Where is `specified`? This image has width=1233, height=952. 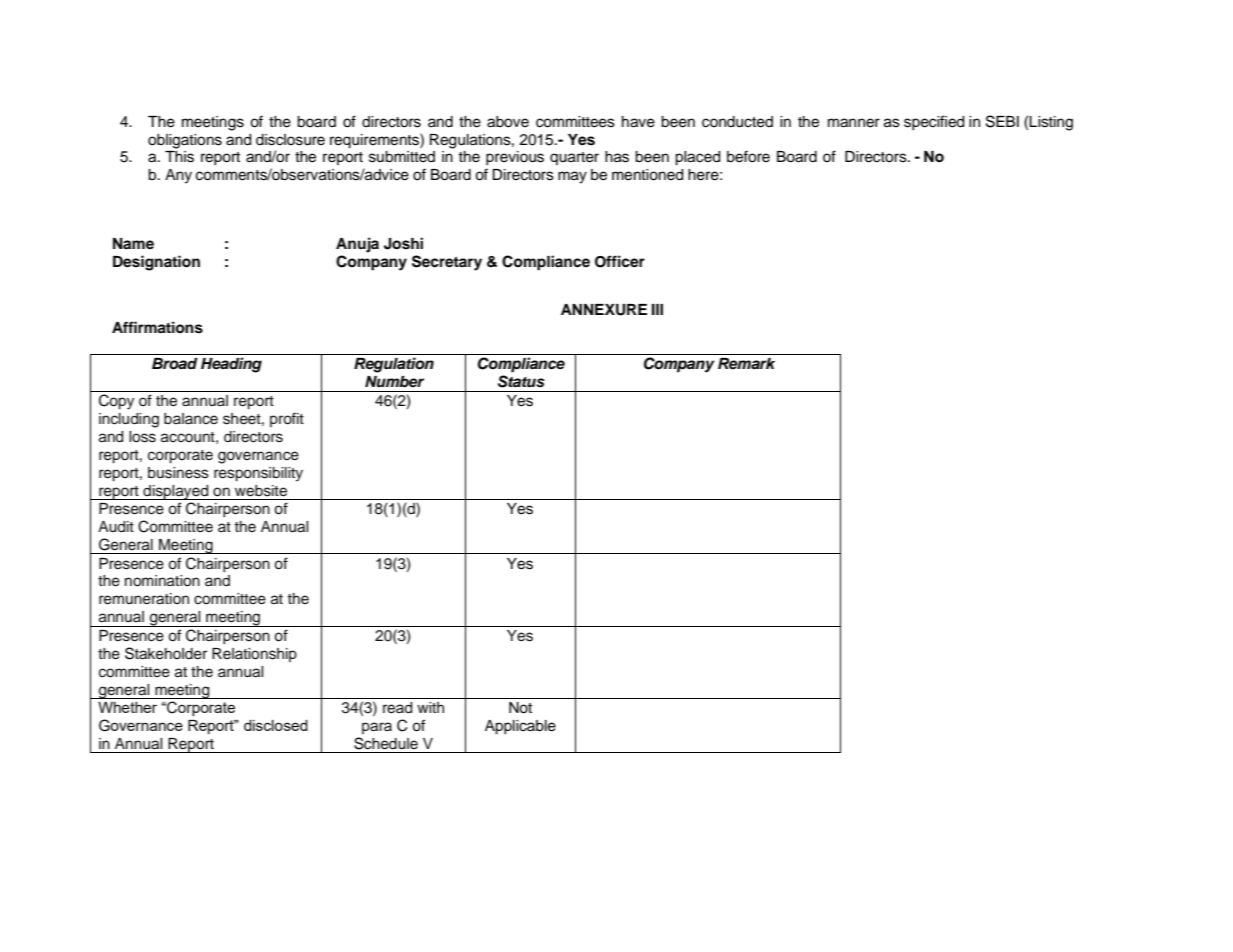 specified is located at coordinates (934, 122).
